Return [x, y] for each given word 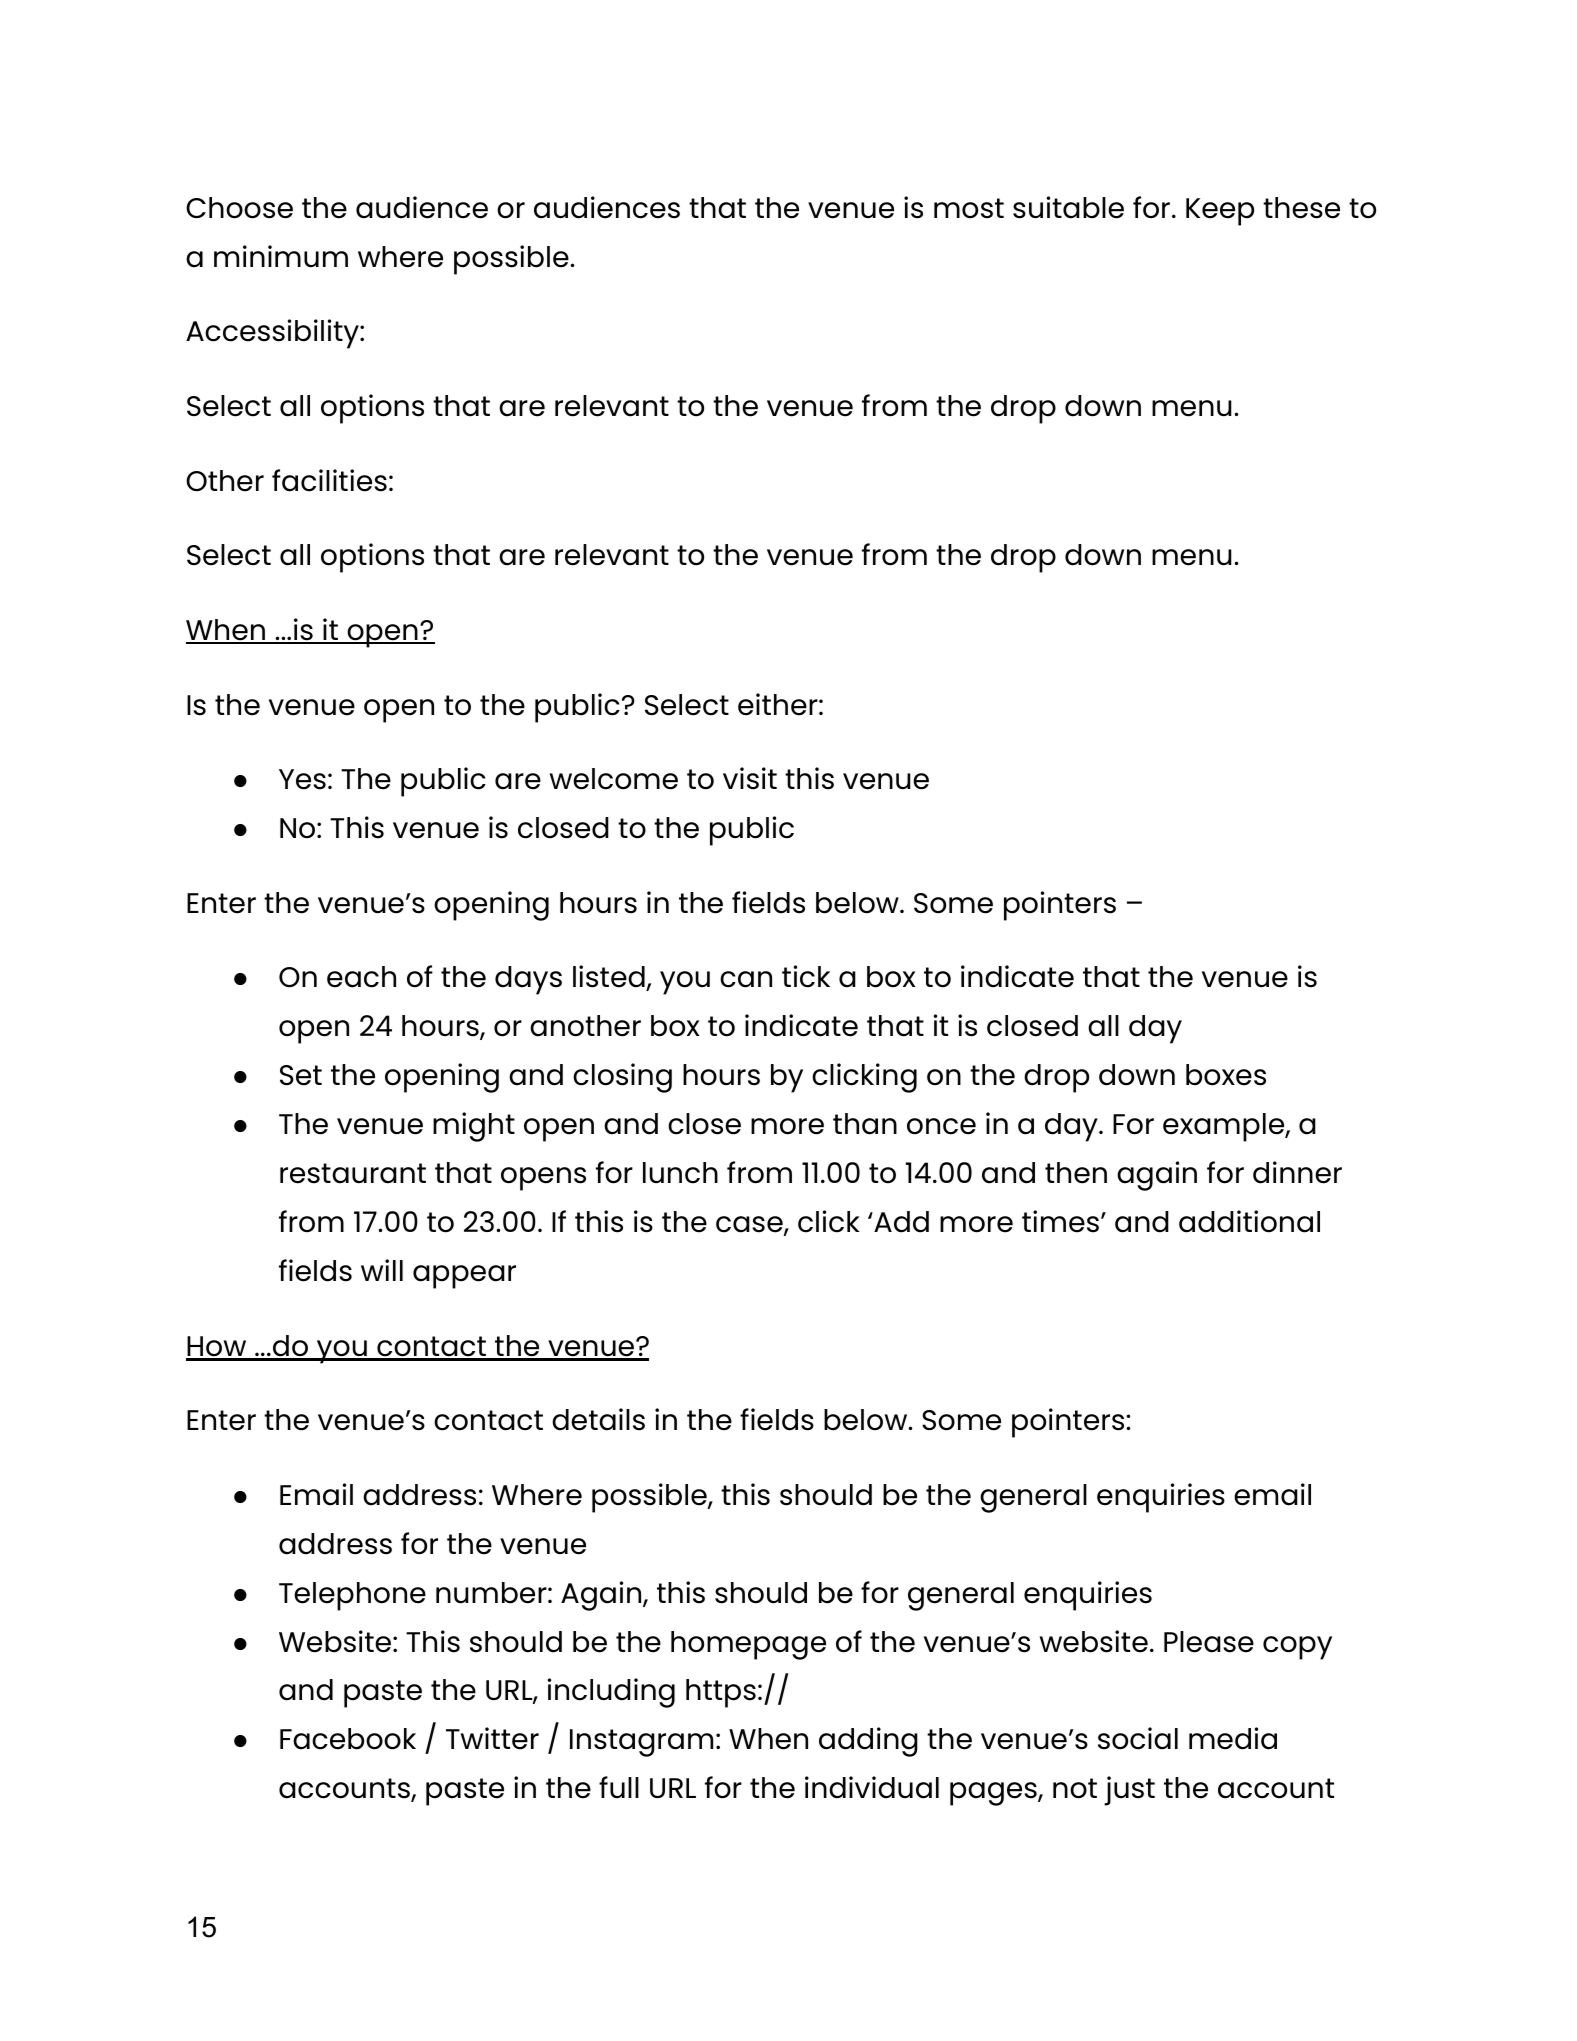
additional [1249, 1221]
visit [750, 778]
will [382, 1270]
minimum [281, 256]
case [750, 1225]
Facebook [348, 1739]
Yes [302, 779]
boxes [1226, 1075]
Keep [1220, 212]
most [969, 208]
